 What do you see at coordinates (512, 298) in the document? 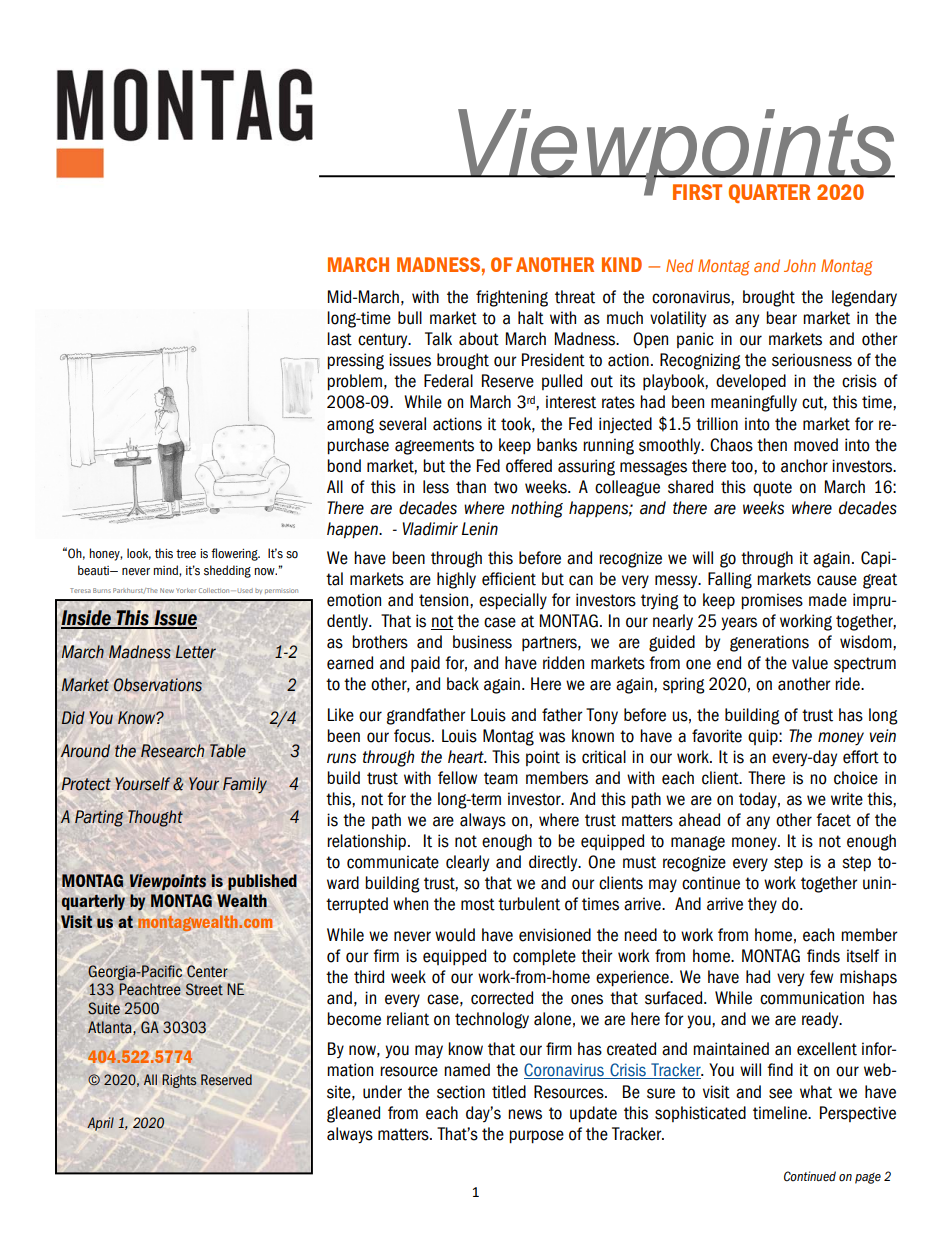
I see `frightening` at bounding box center [512, 298].
